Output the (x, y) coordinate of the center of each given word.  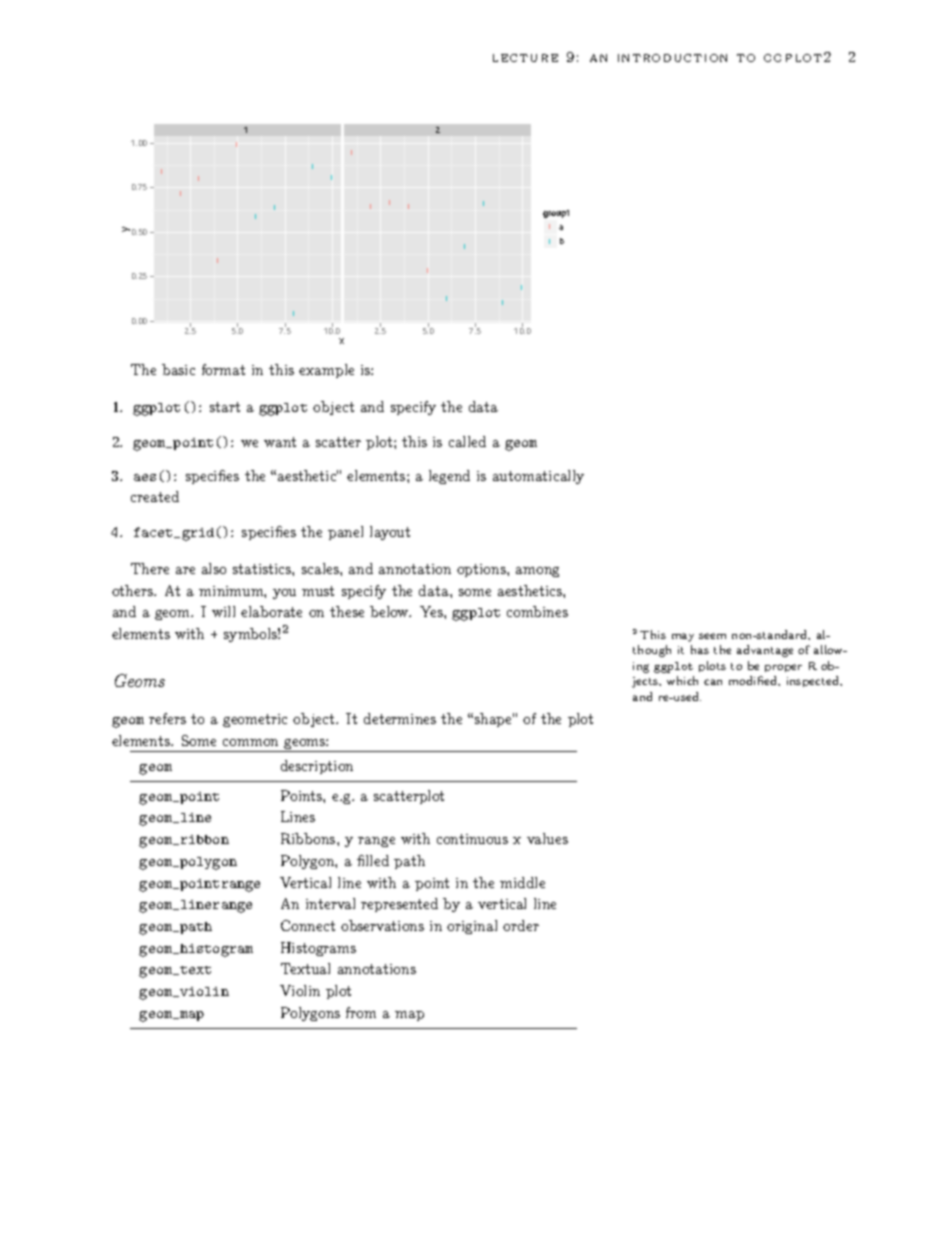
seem (712, 636)
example (326, 371)
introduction (672, 58)
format (223, 369)
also (214, 568)
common (250, 742)
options (482, 570)
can (713, 682)
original (472, 927)
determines (400, 718)
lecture (525, 58)
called (467, 441)
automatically (538, 477)
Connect (308, 925)
